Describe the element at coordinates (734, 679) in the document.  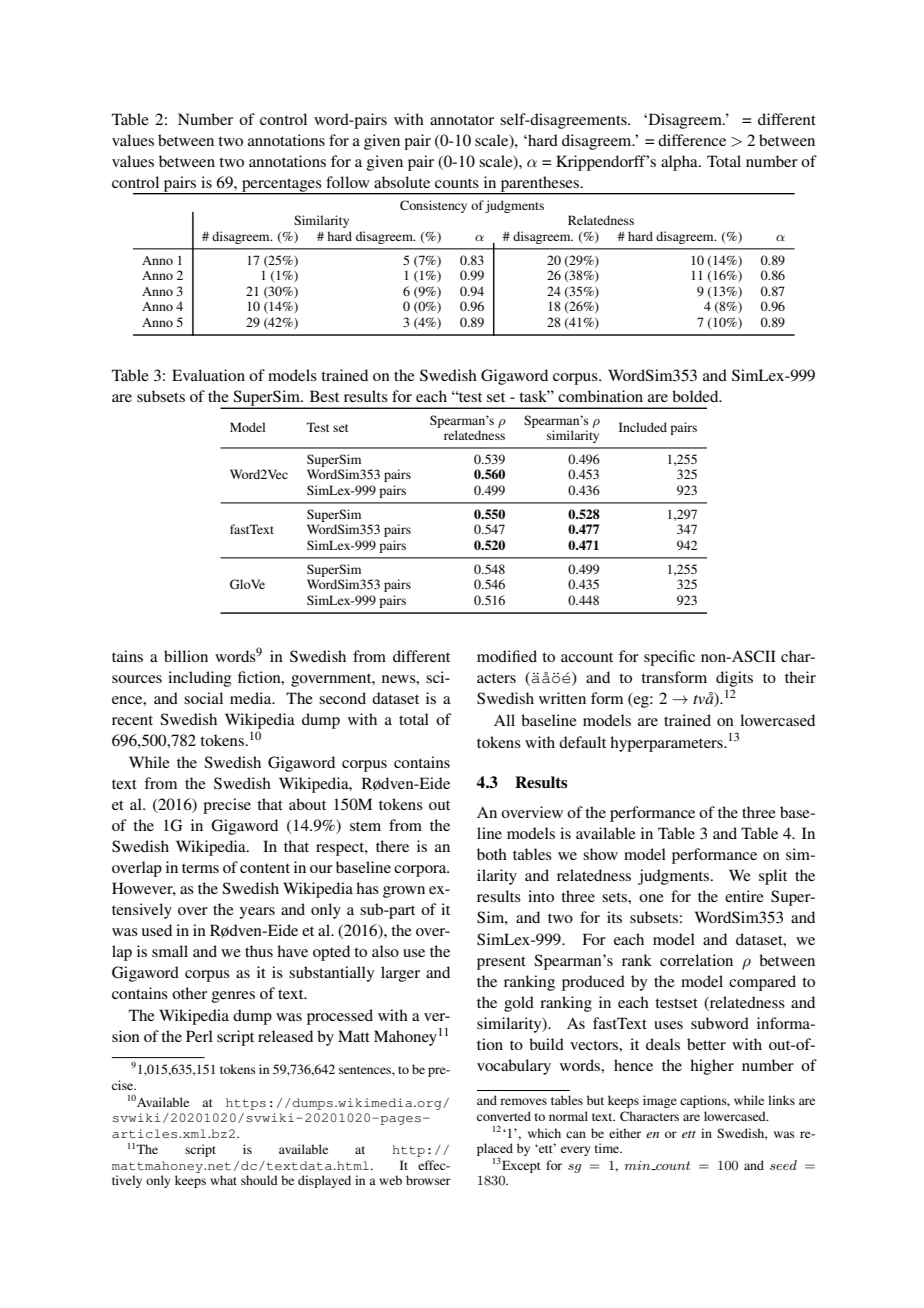
I see `digits` at that location.
